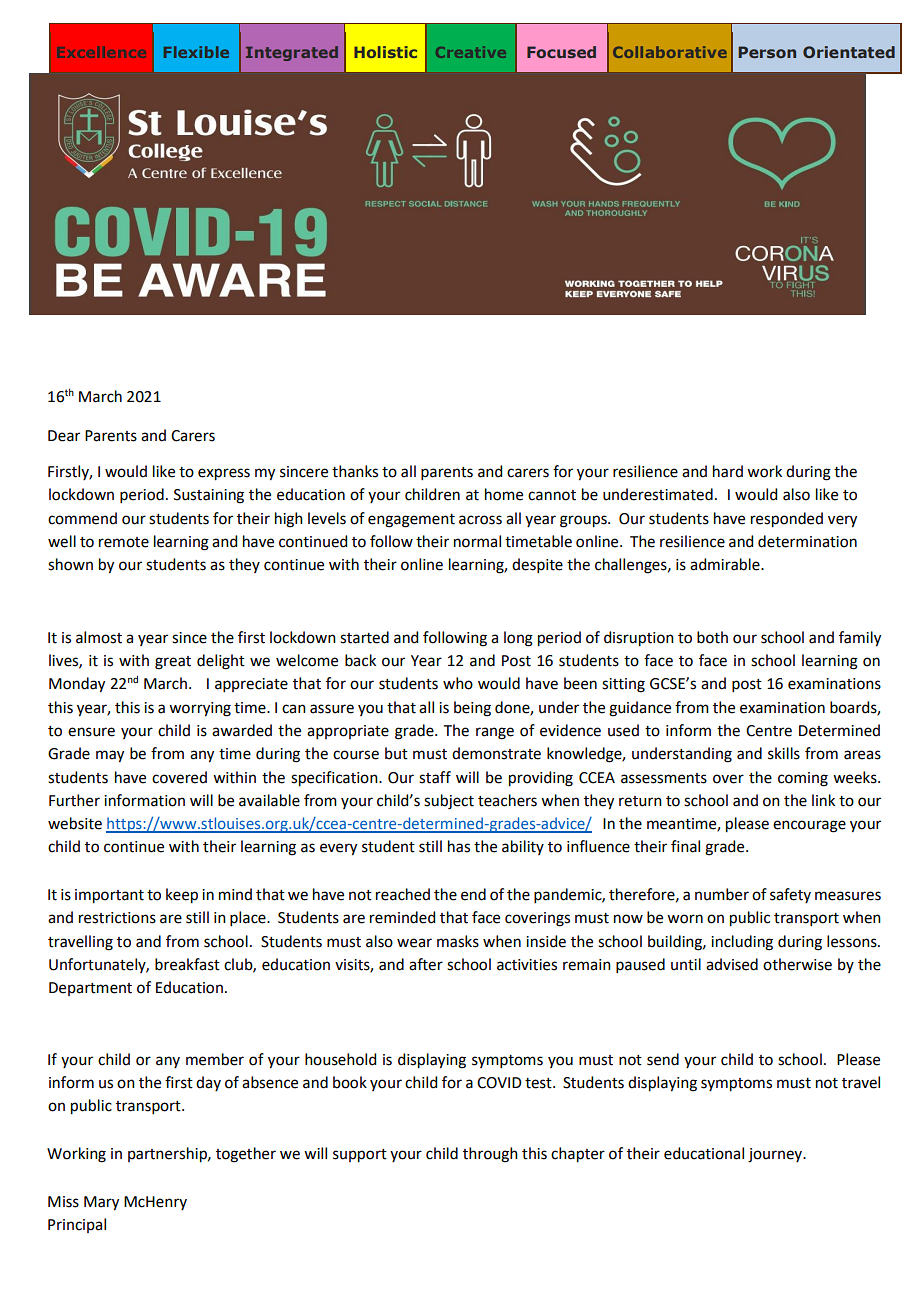  What do you see at coordinates (712, 637) in the image?
I see `both` at bounding box center [712, 637].
